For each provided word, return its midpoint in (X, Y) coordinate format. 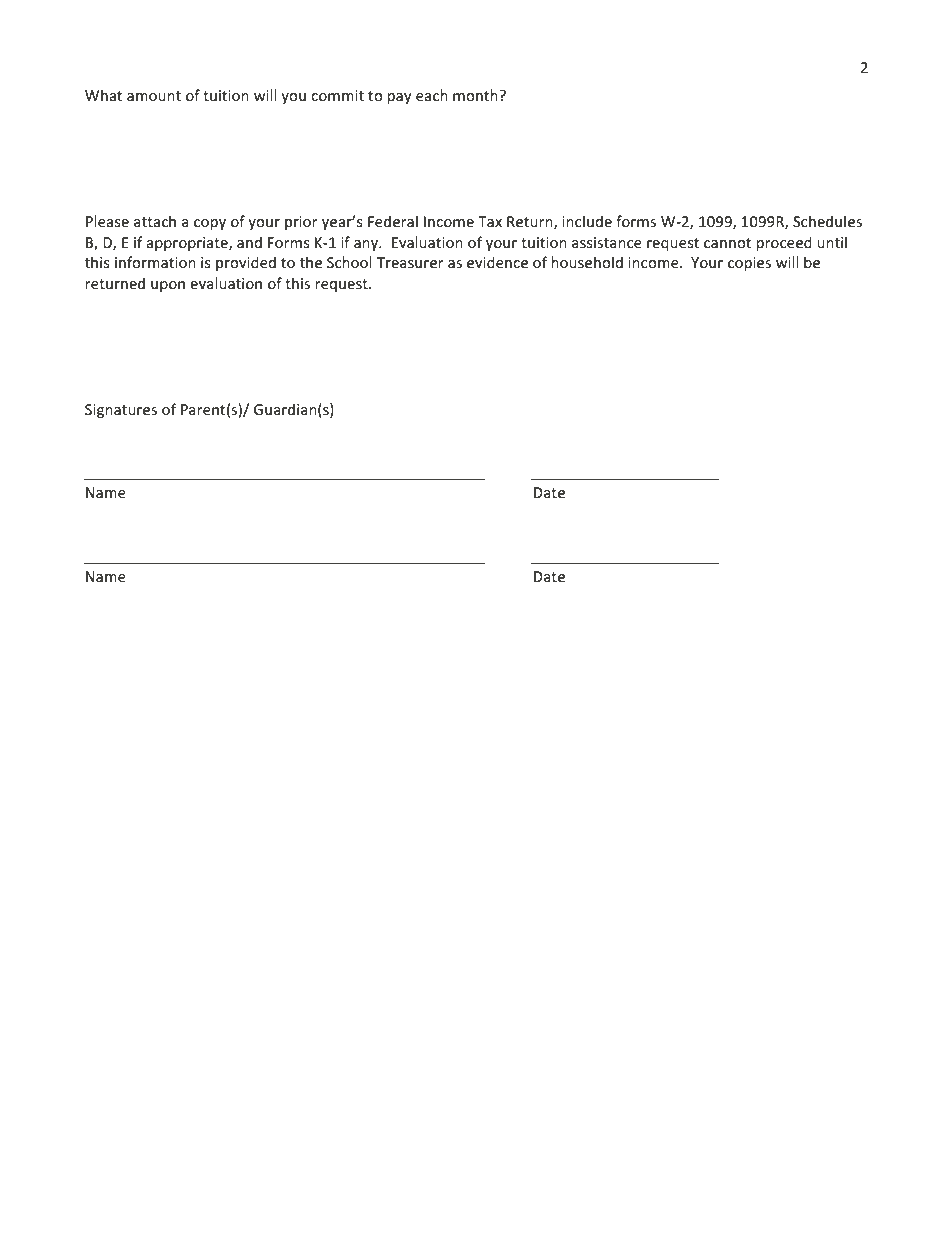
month (476, 95)
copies (749, 264)
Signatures (121, 411)
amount (154, 96)
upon (168, 286)
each (432, 95)
